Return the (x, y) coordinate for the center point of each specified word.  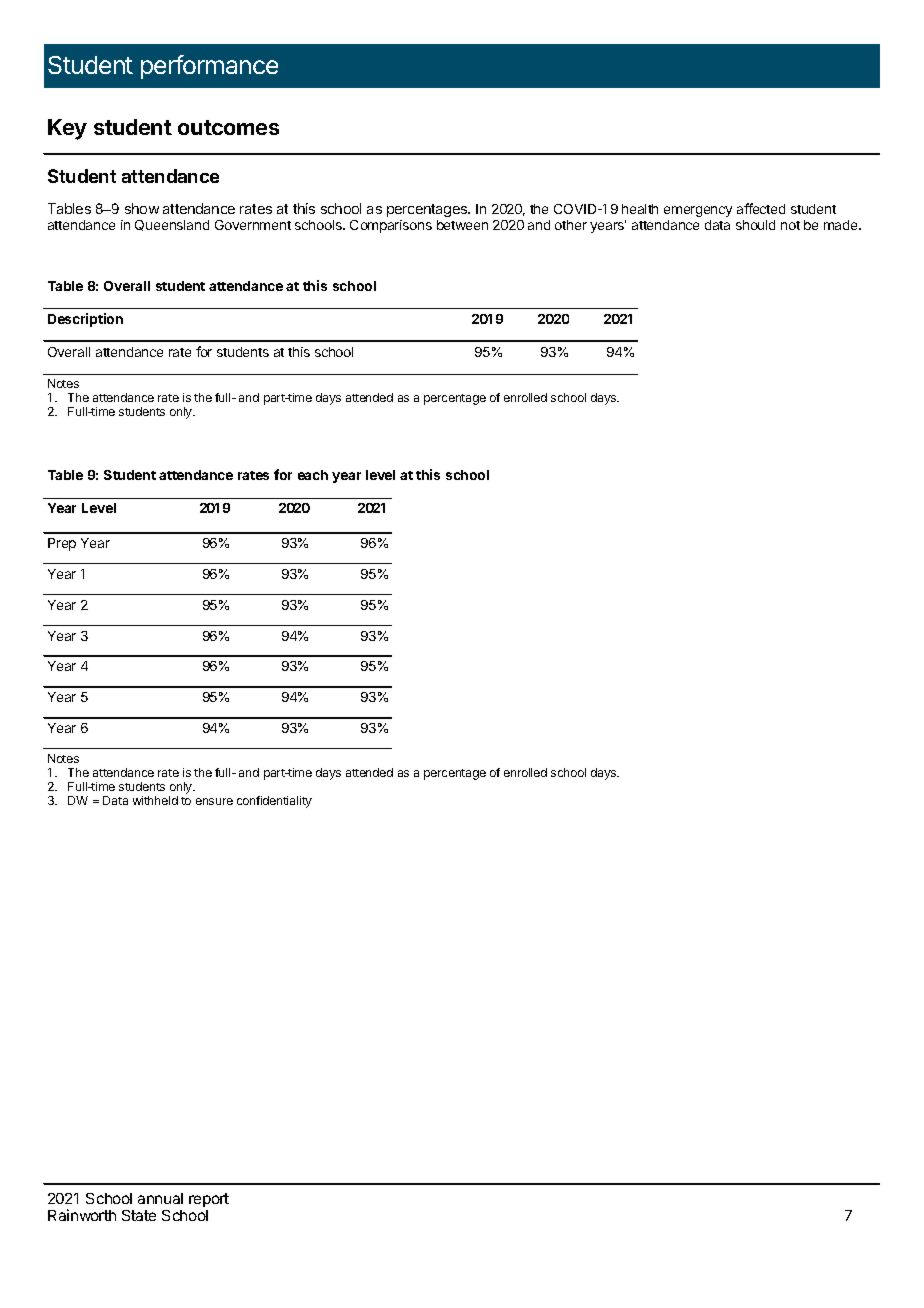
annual (160, 1198)
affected (761, 208)
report (209, 1200)
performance (209, 67)
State (139, 1215)
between (462, 225)
